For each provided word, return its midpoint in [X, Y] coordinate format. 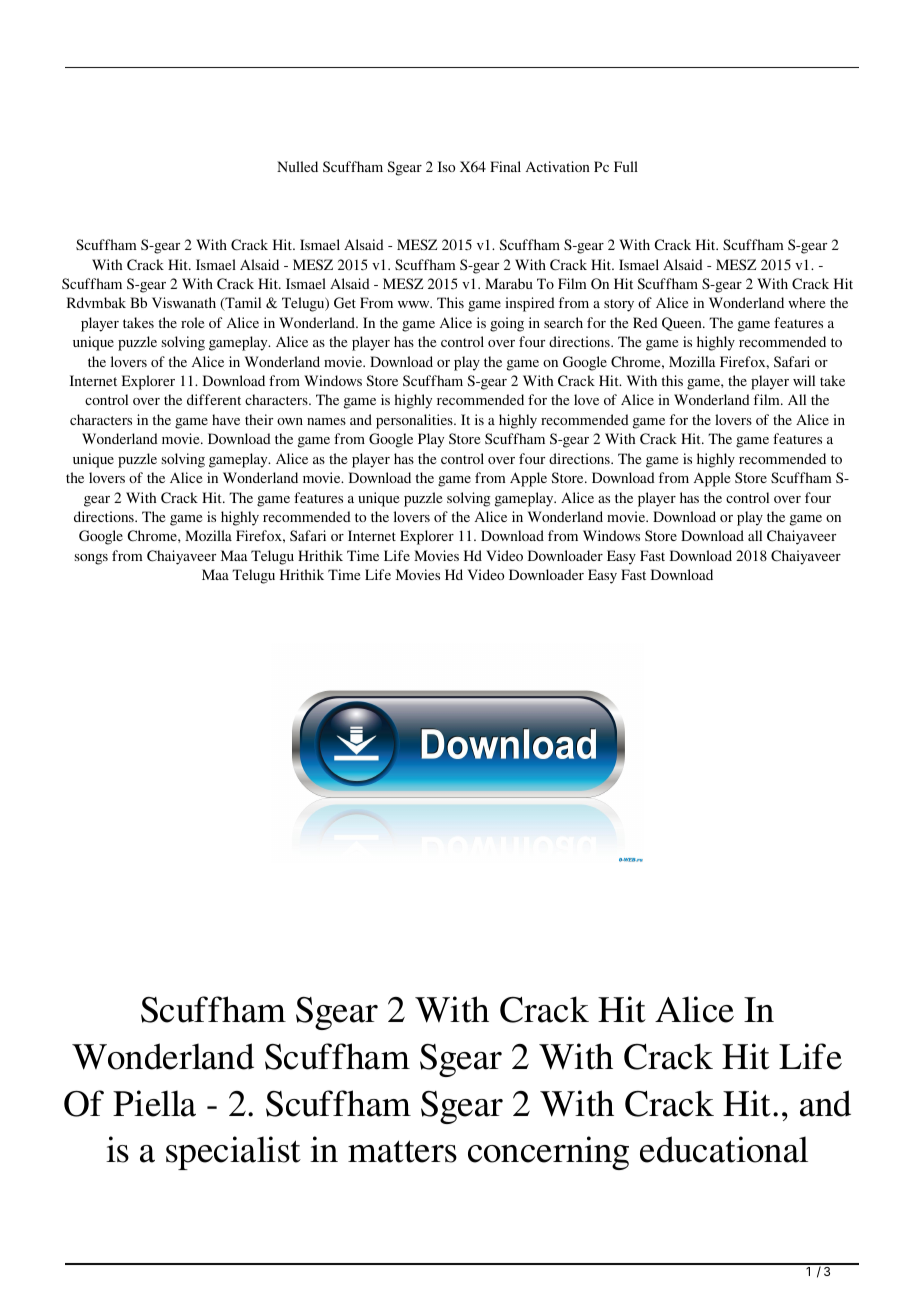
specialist [233, 1153]
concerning [548, 1153]
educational [724, 1149]
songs [91, 559]
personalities [415, 421]
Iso [446, 166]
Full [626, 166]
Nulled [297, 166]
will [804, 380]
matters [402, 1151]
